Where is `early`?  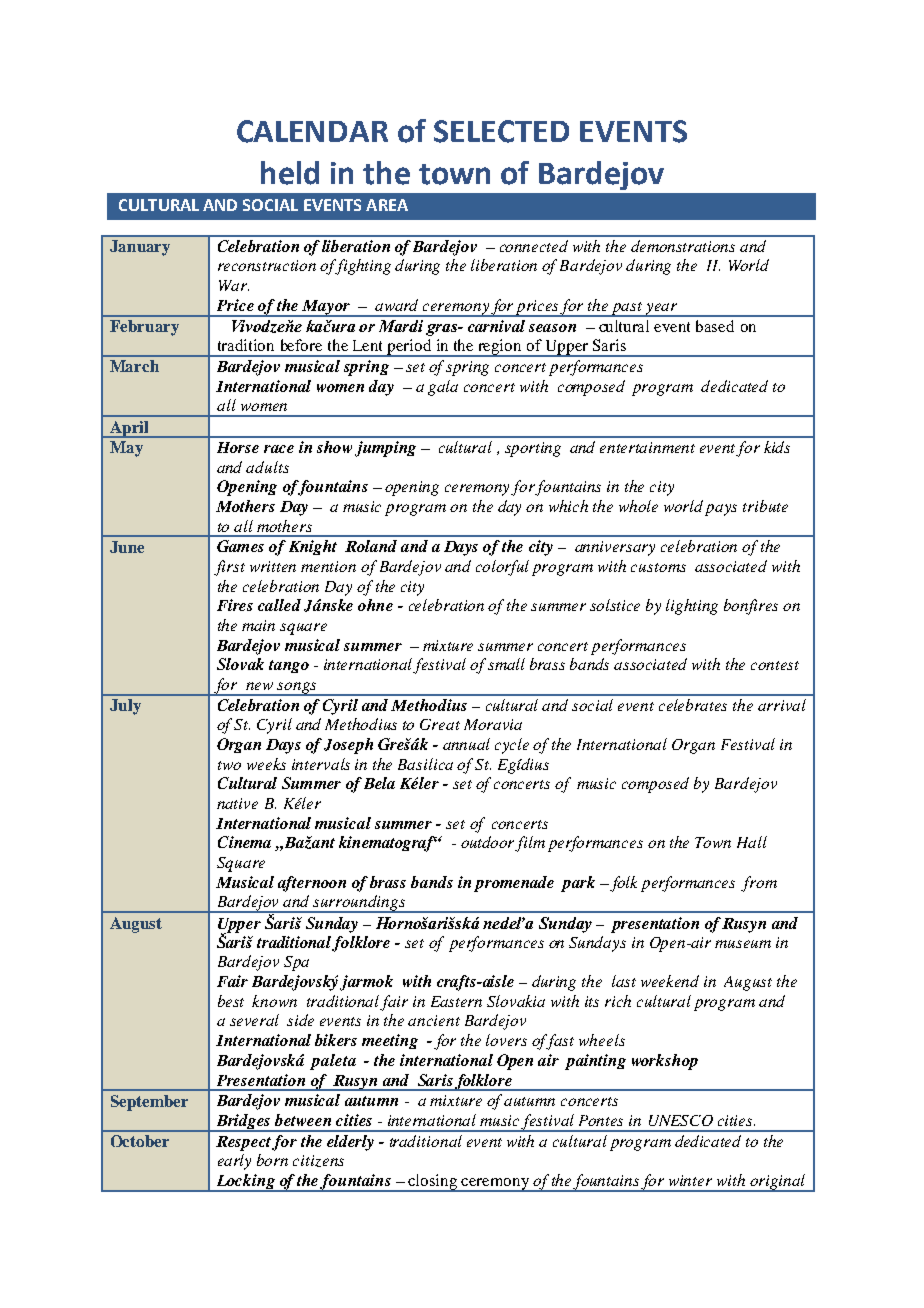
early is located at coordinates (234, 1162).
